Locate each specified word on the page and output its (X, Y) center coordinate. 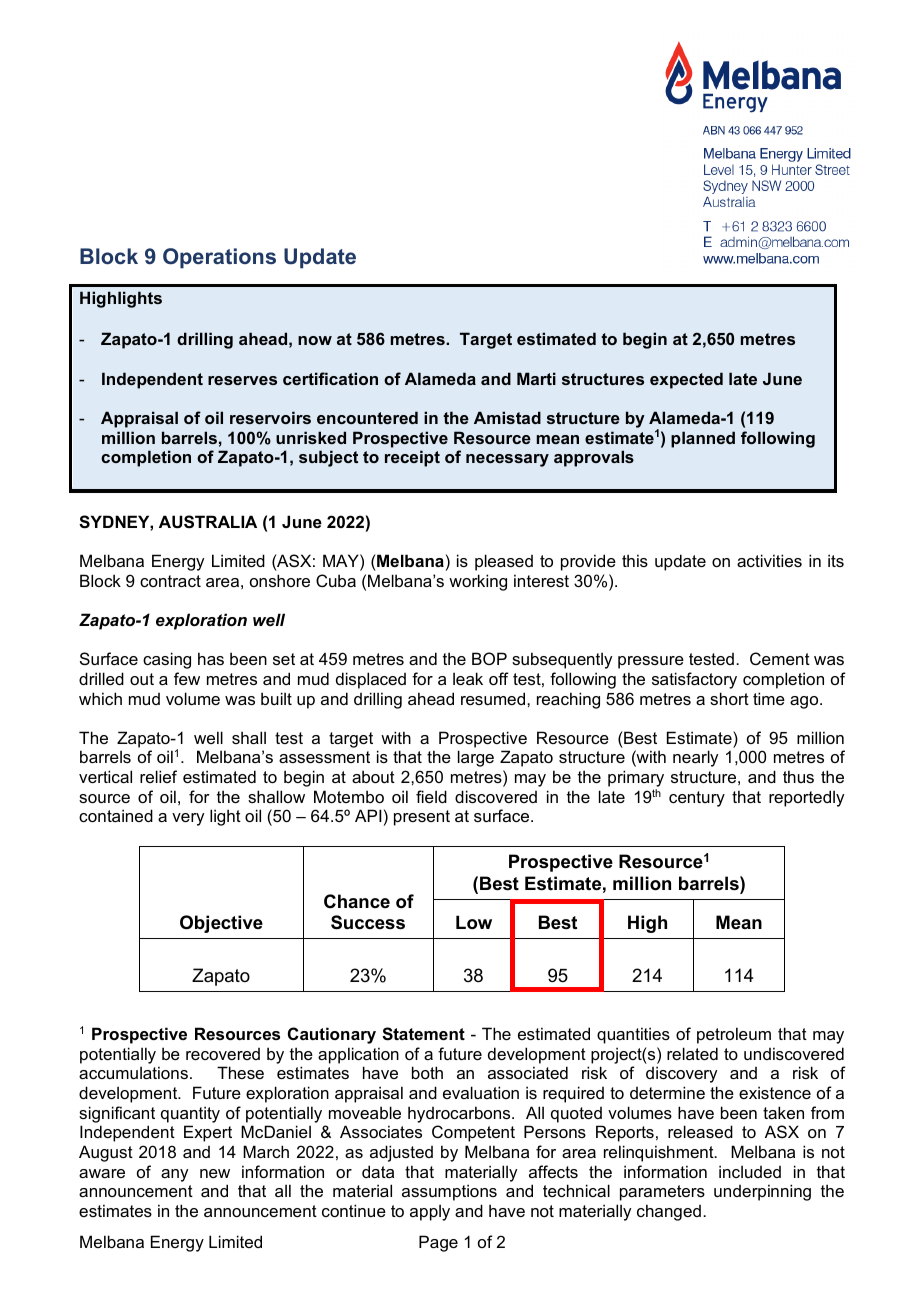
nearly (695, 758)
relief (158, 776)
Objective (221, 924)
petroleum (734, 1035)
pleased (504, 562)
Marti (536, 378)
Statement (423, 1034)
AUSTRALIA (208, 522)
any (174, 1175)
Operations (219, 258)
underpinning (762, 1192)
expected (686, 380)
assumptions (449, 1192)
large (476, 758)
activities (769, 560)
